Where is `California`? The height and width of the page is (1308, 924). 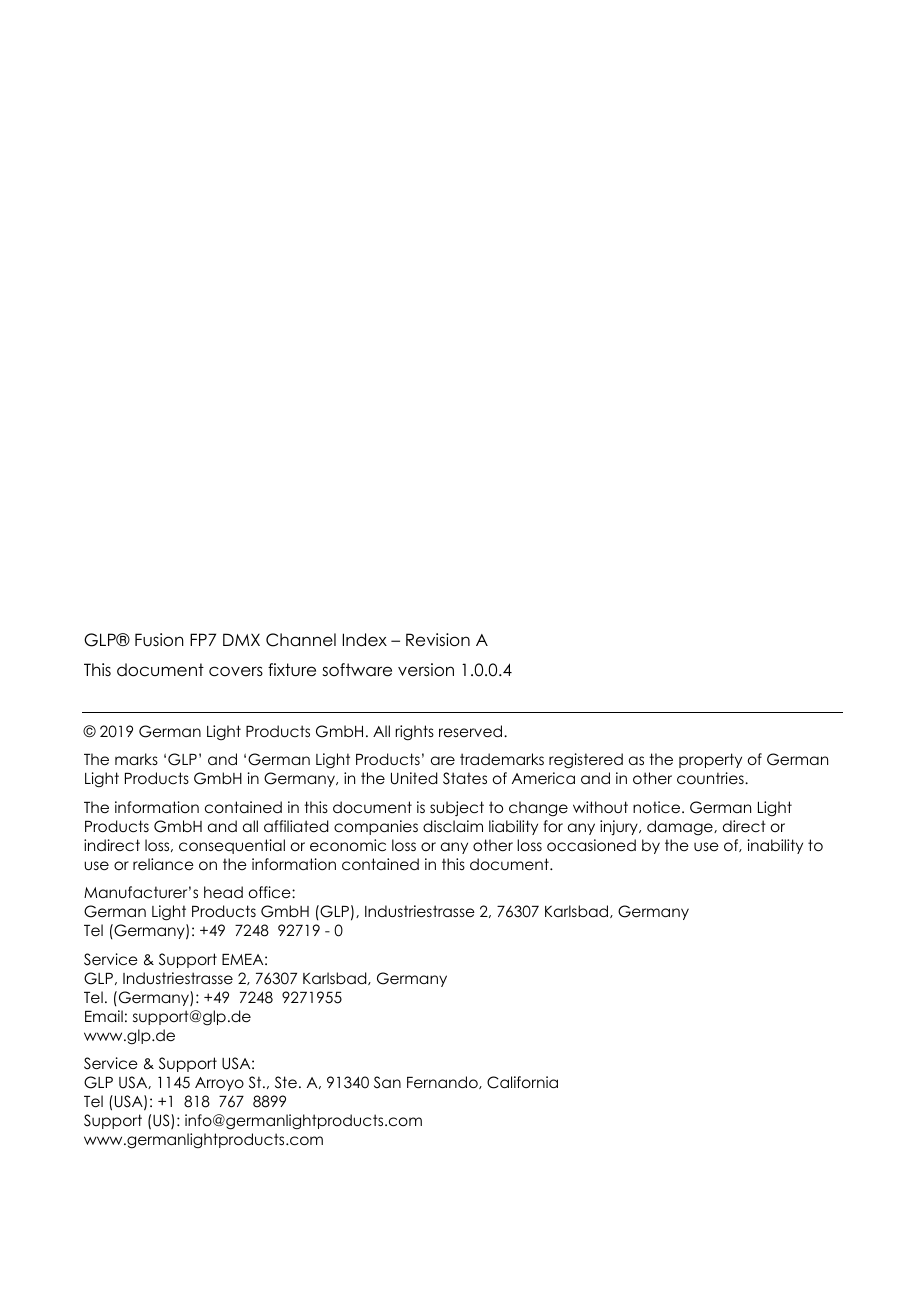
California is located at coordinates (522, 1082).
